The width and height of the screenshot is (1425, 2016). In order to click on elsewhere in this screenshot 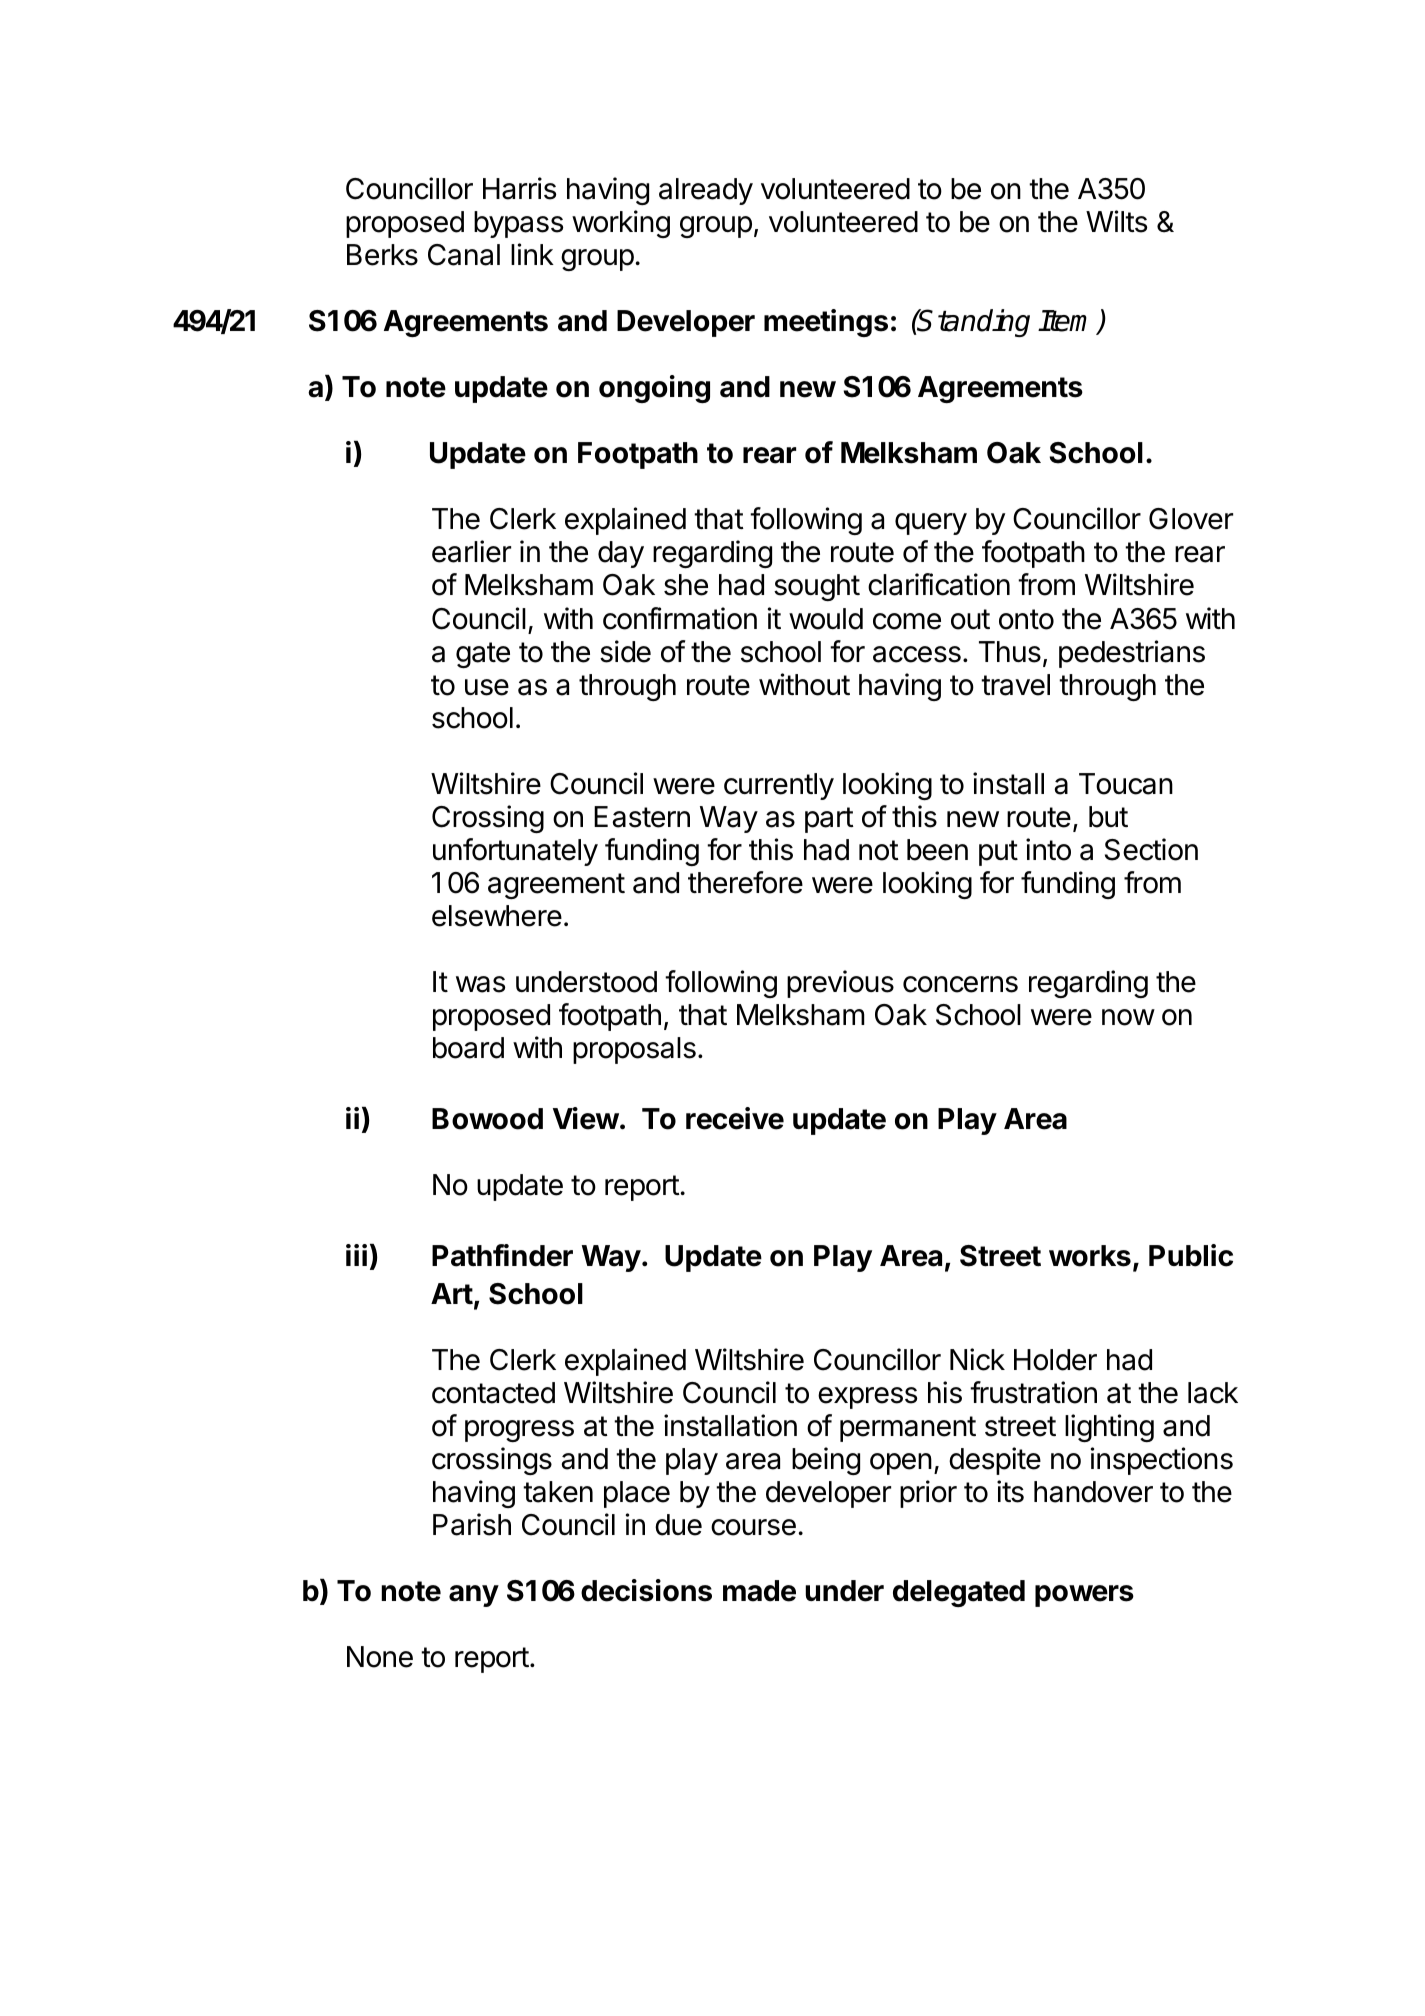, I will do `click(497, 916)`.
